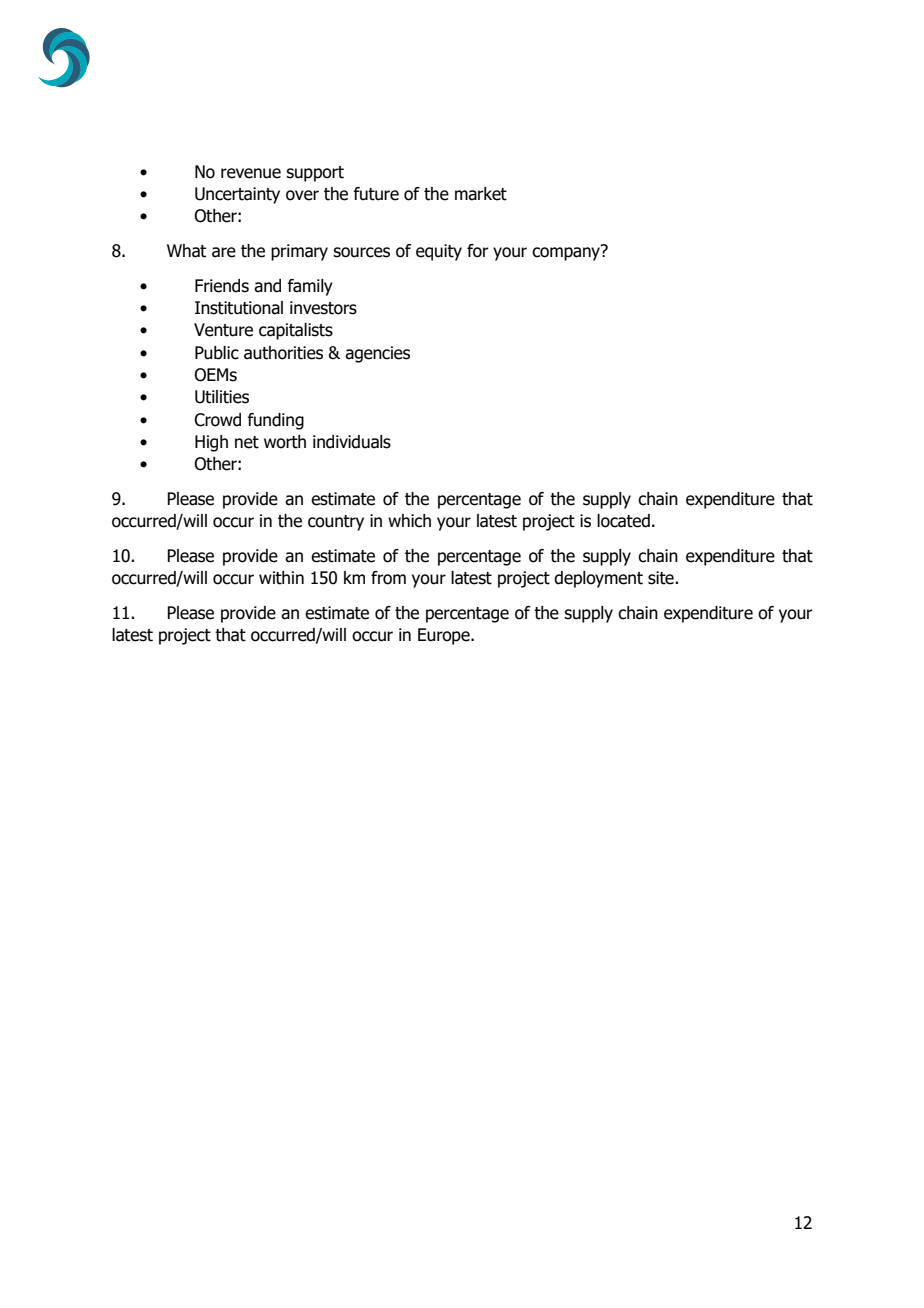 This screenshot has width=924, height=1308. Describe the element at coordinates (247, 442) in the screenshot. I see `net` at that location.
